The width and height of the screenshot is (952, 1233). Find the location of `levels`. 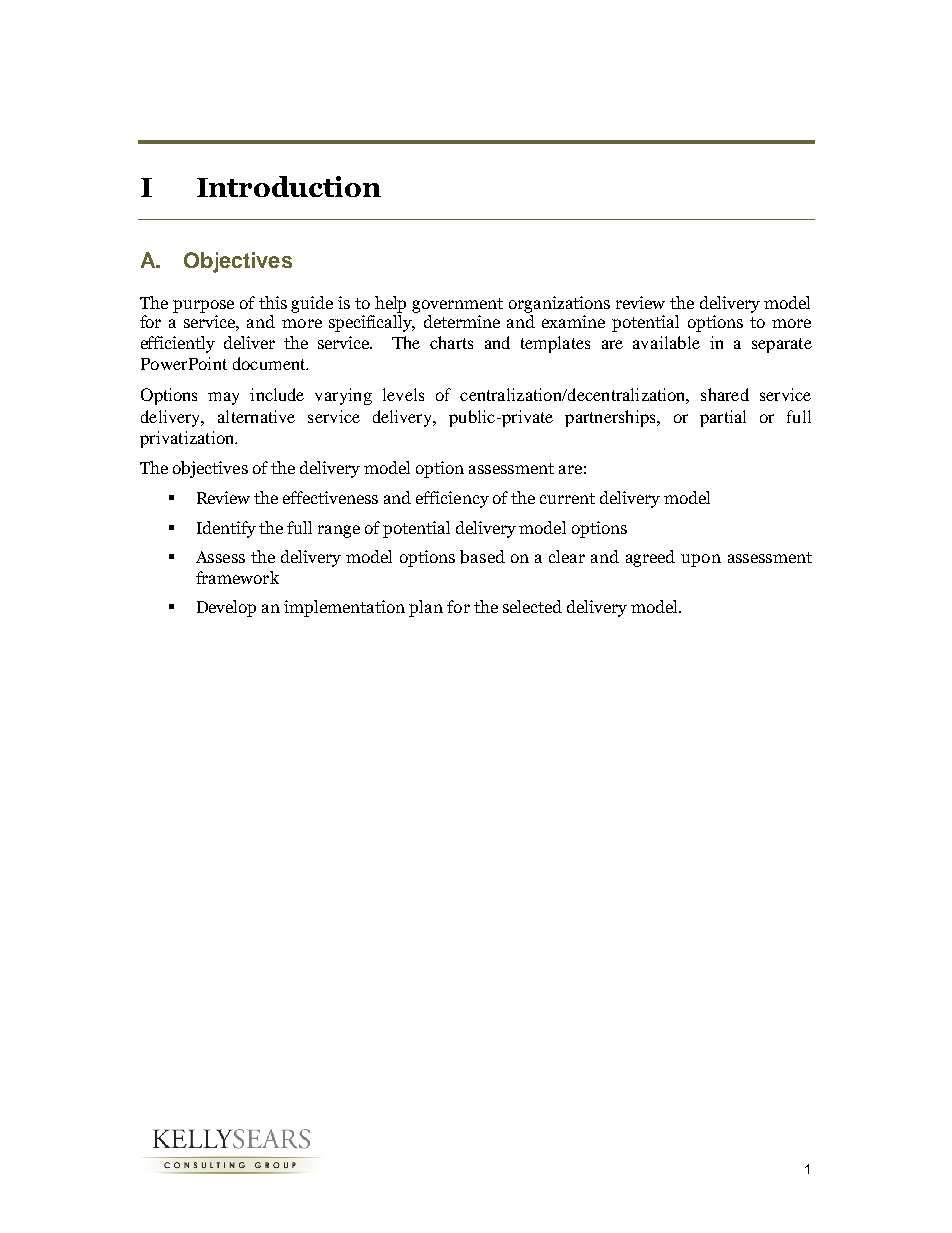

levels is located at coordinates (403, 394).
